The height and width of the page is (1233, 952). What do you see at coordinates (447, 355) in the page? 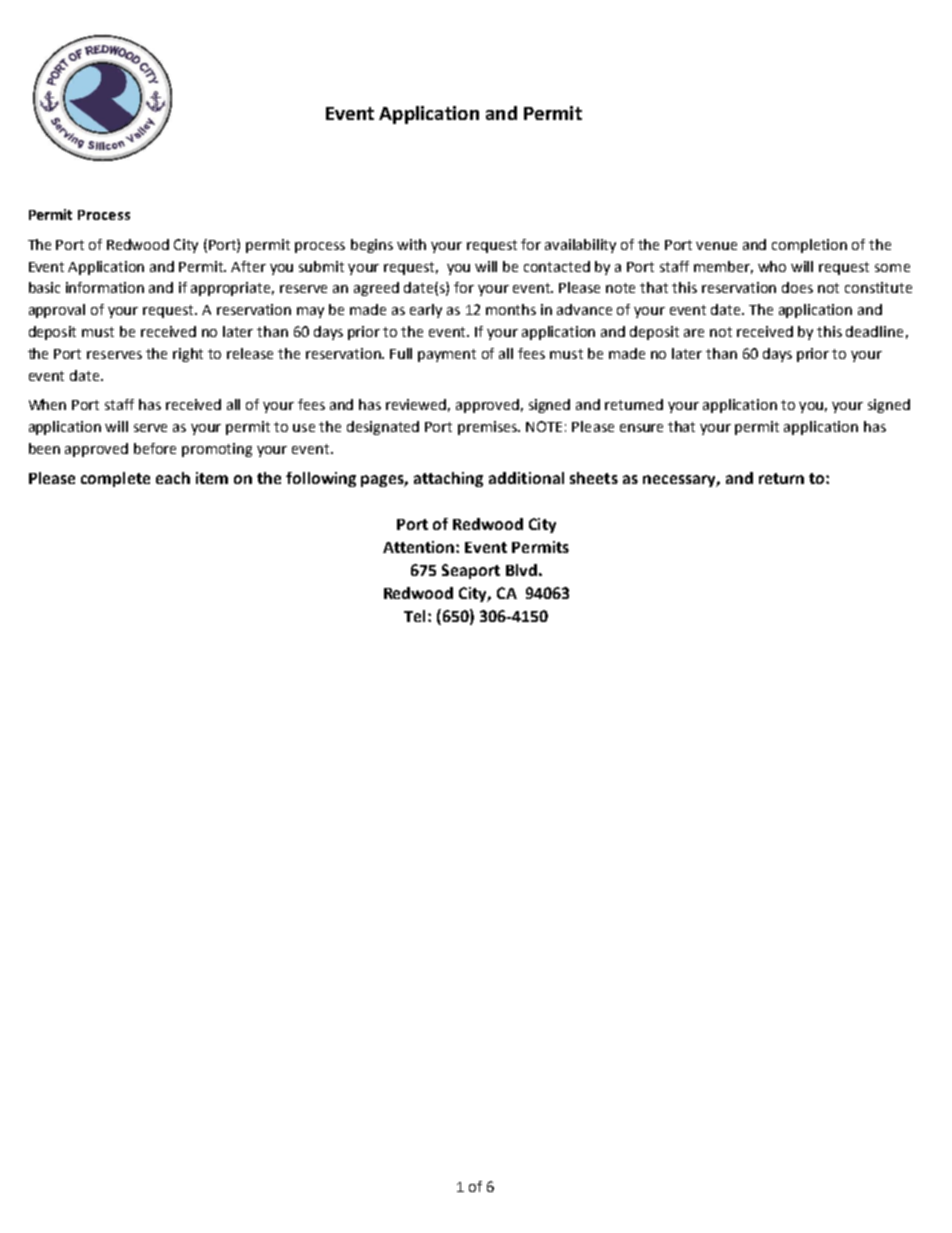
I see `payment` at bounding box center [447, 355].
